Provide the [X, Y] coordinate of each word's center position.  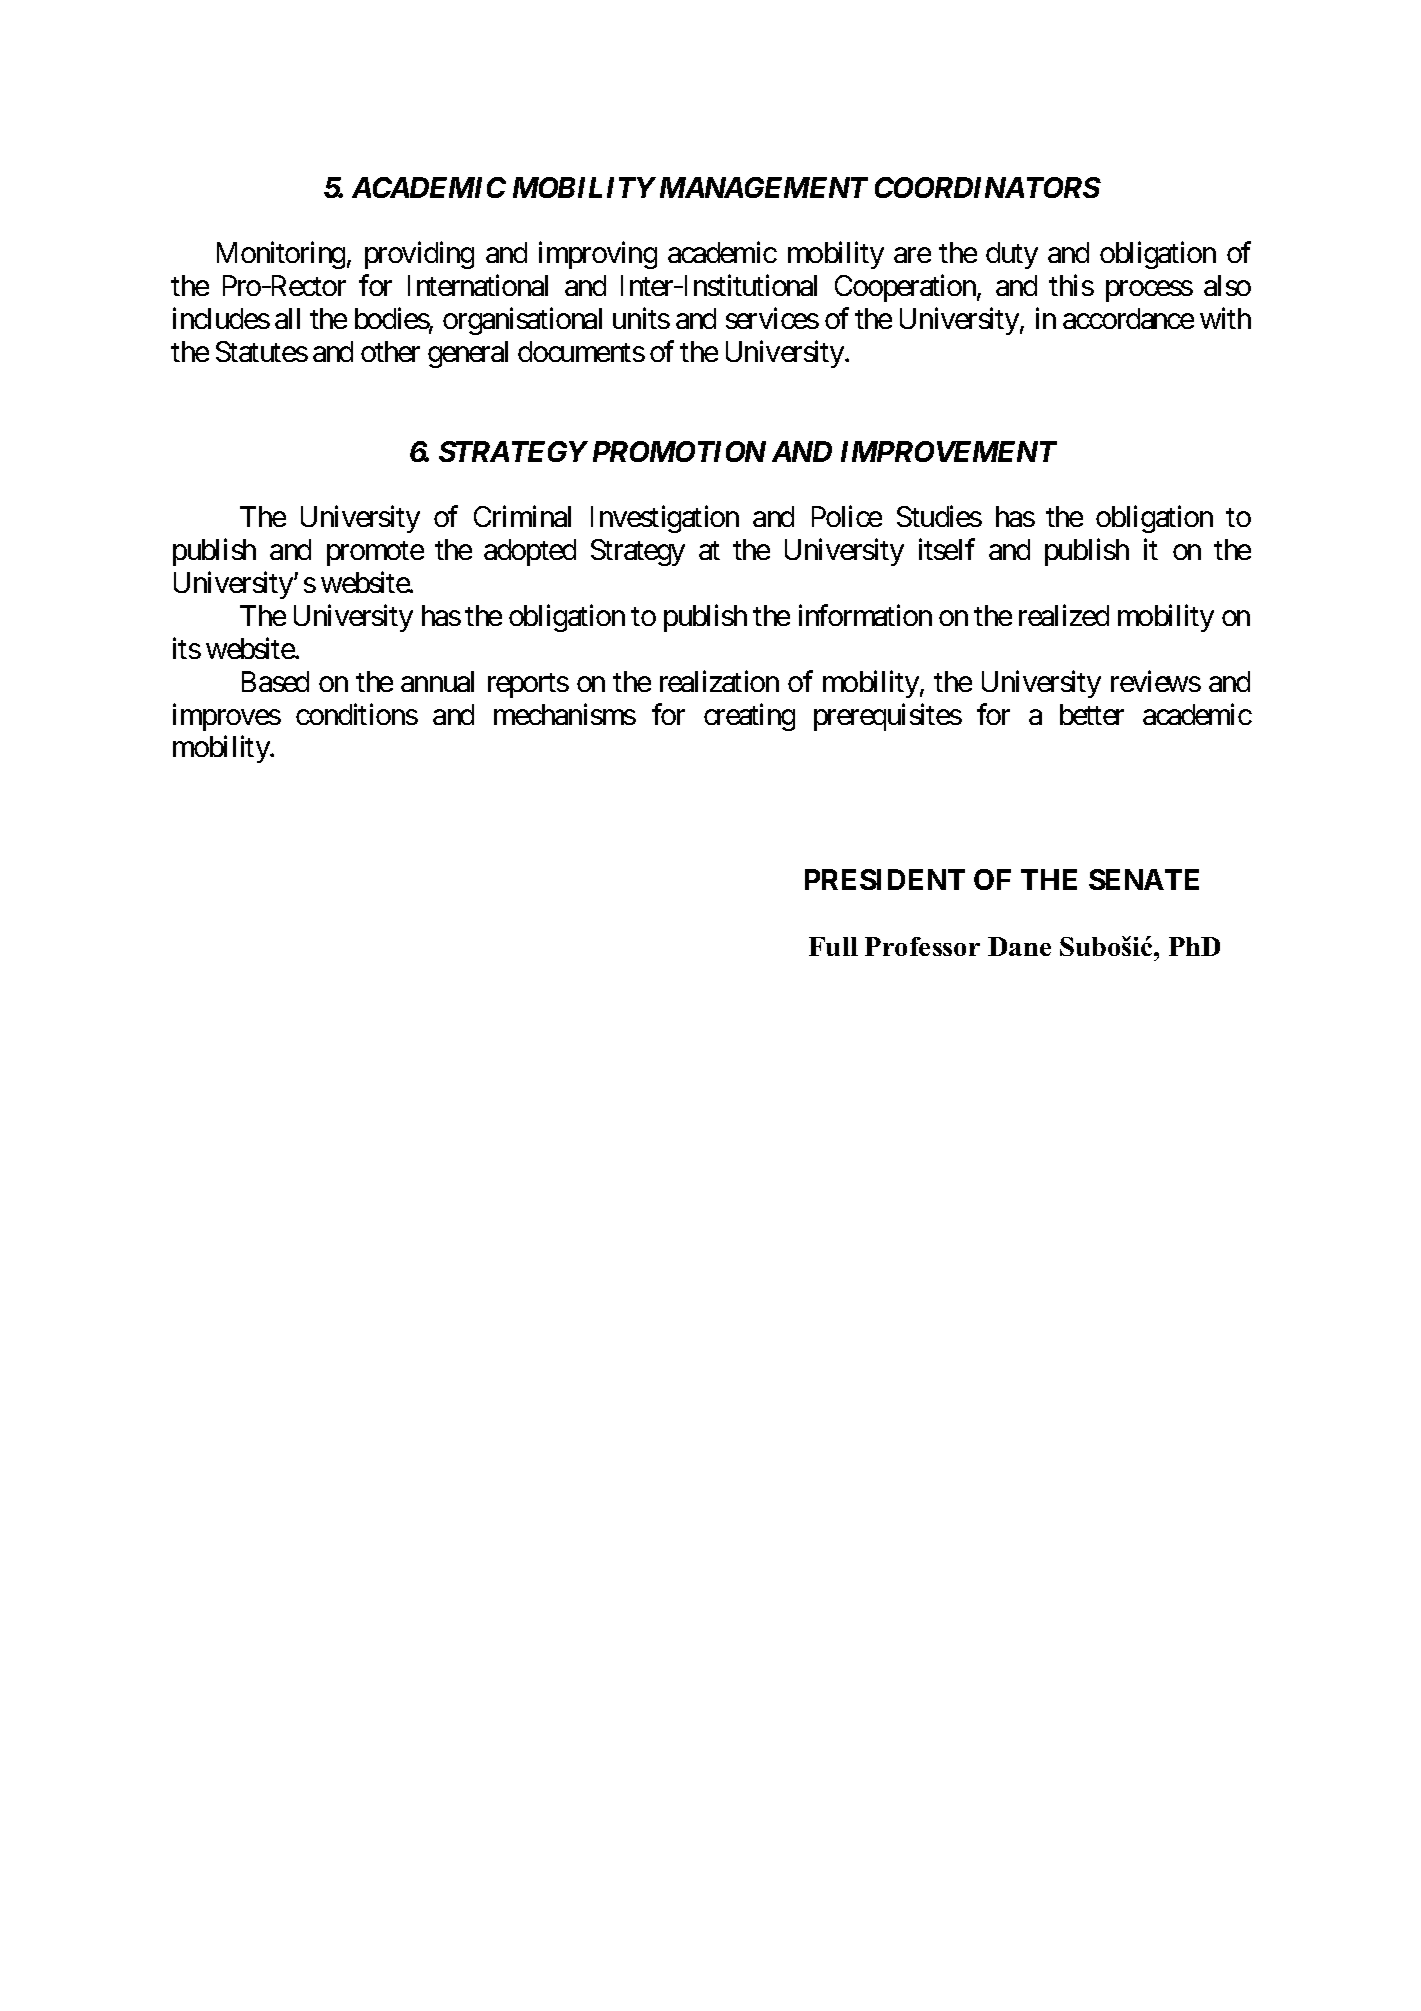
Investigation [665, 519]
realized [1064, 615]
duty [1012, 255]
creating [749, 717]
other [390, 351]
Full [833, 946]
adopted [530, 552]
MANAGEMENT [764, 187]
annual [437, 681]
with [1225, 318]
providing [419, 255]
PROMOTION [679, 451]
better [1092, 714]
